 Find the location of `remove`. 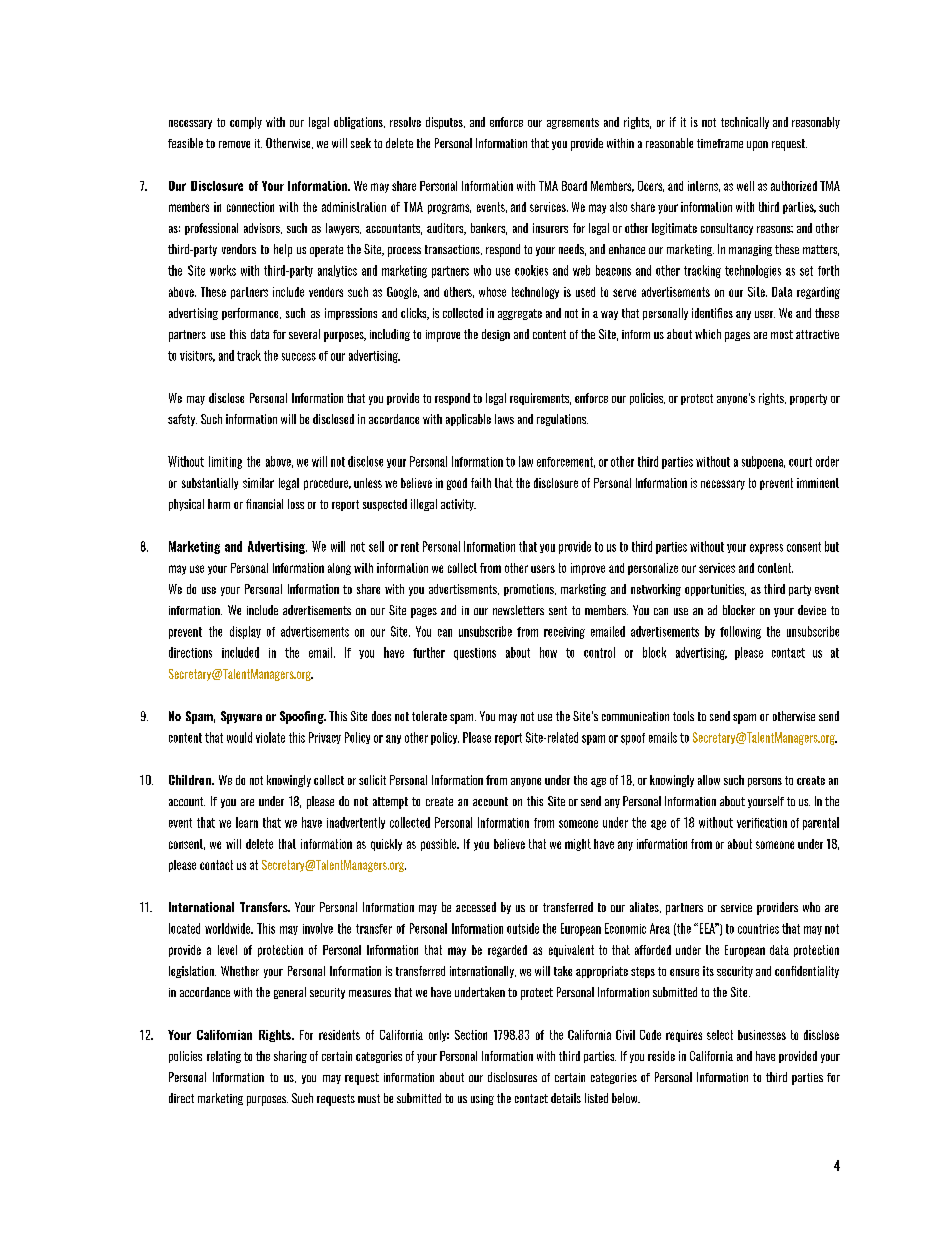

remove is located at coordinates (234, 144).
